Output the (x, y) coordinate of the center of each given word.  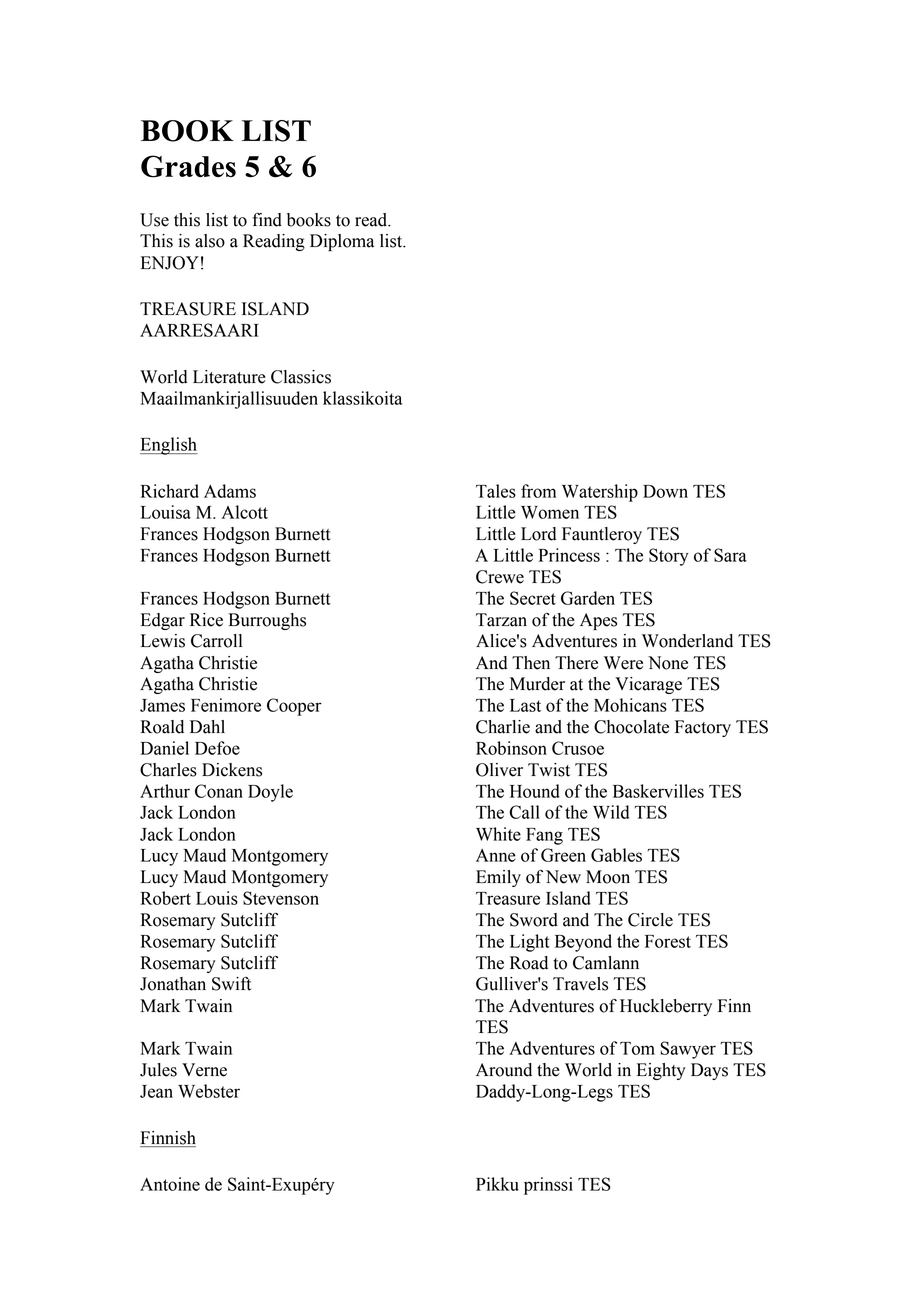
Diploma (342, 242)
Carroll (216, 641)
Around (504, 1070)
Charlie (503, 727)
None (668, 663)
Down (665, 491)
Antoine (170, 1184)
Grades (188, 166)
